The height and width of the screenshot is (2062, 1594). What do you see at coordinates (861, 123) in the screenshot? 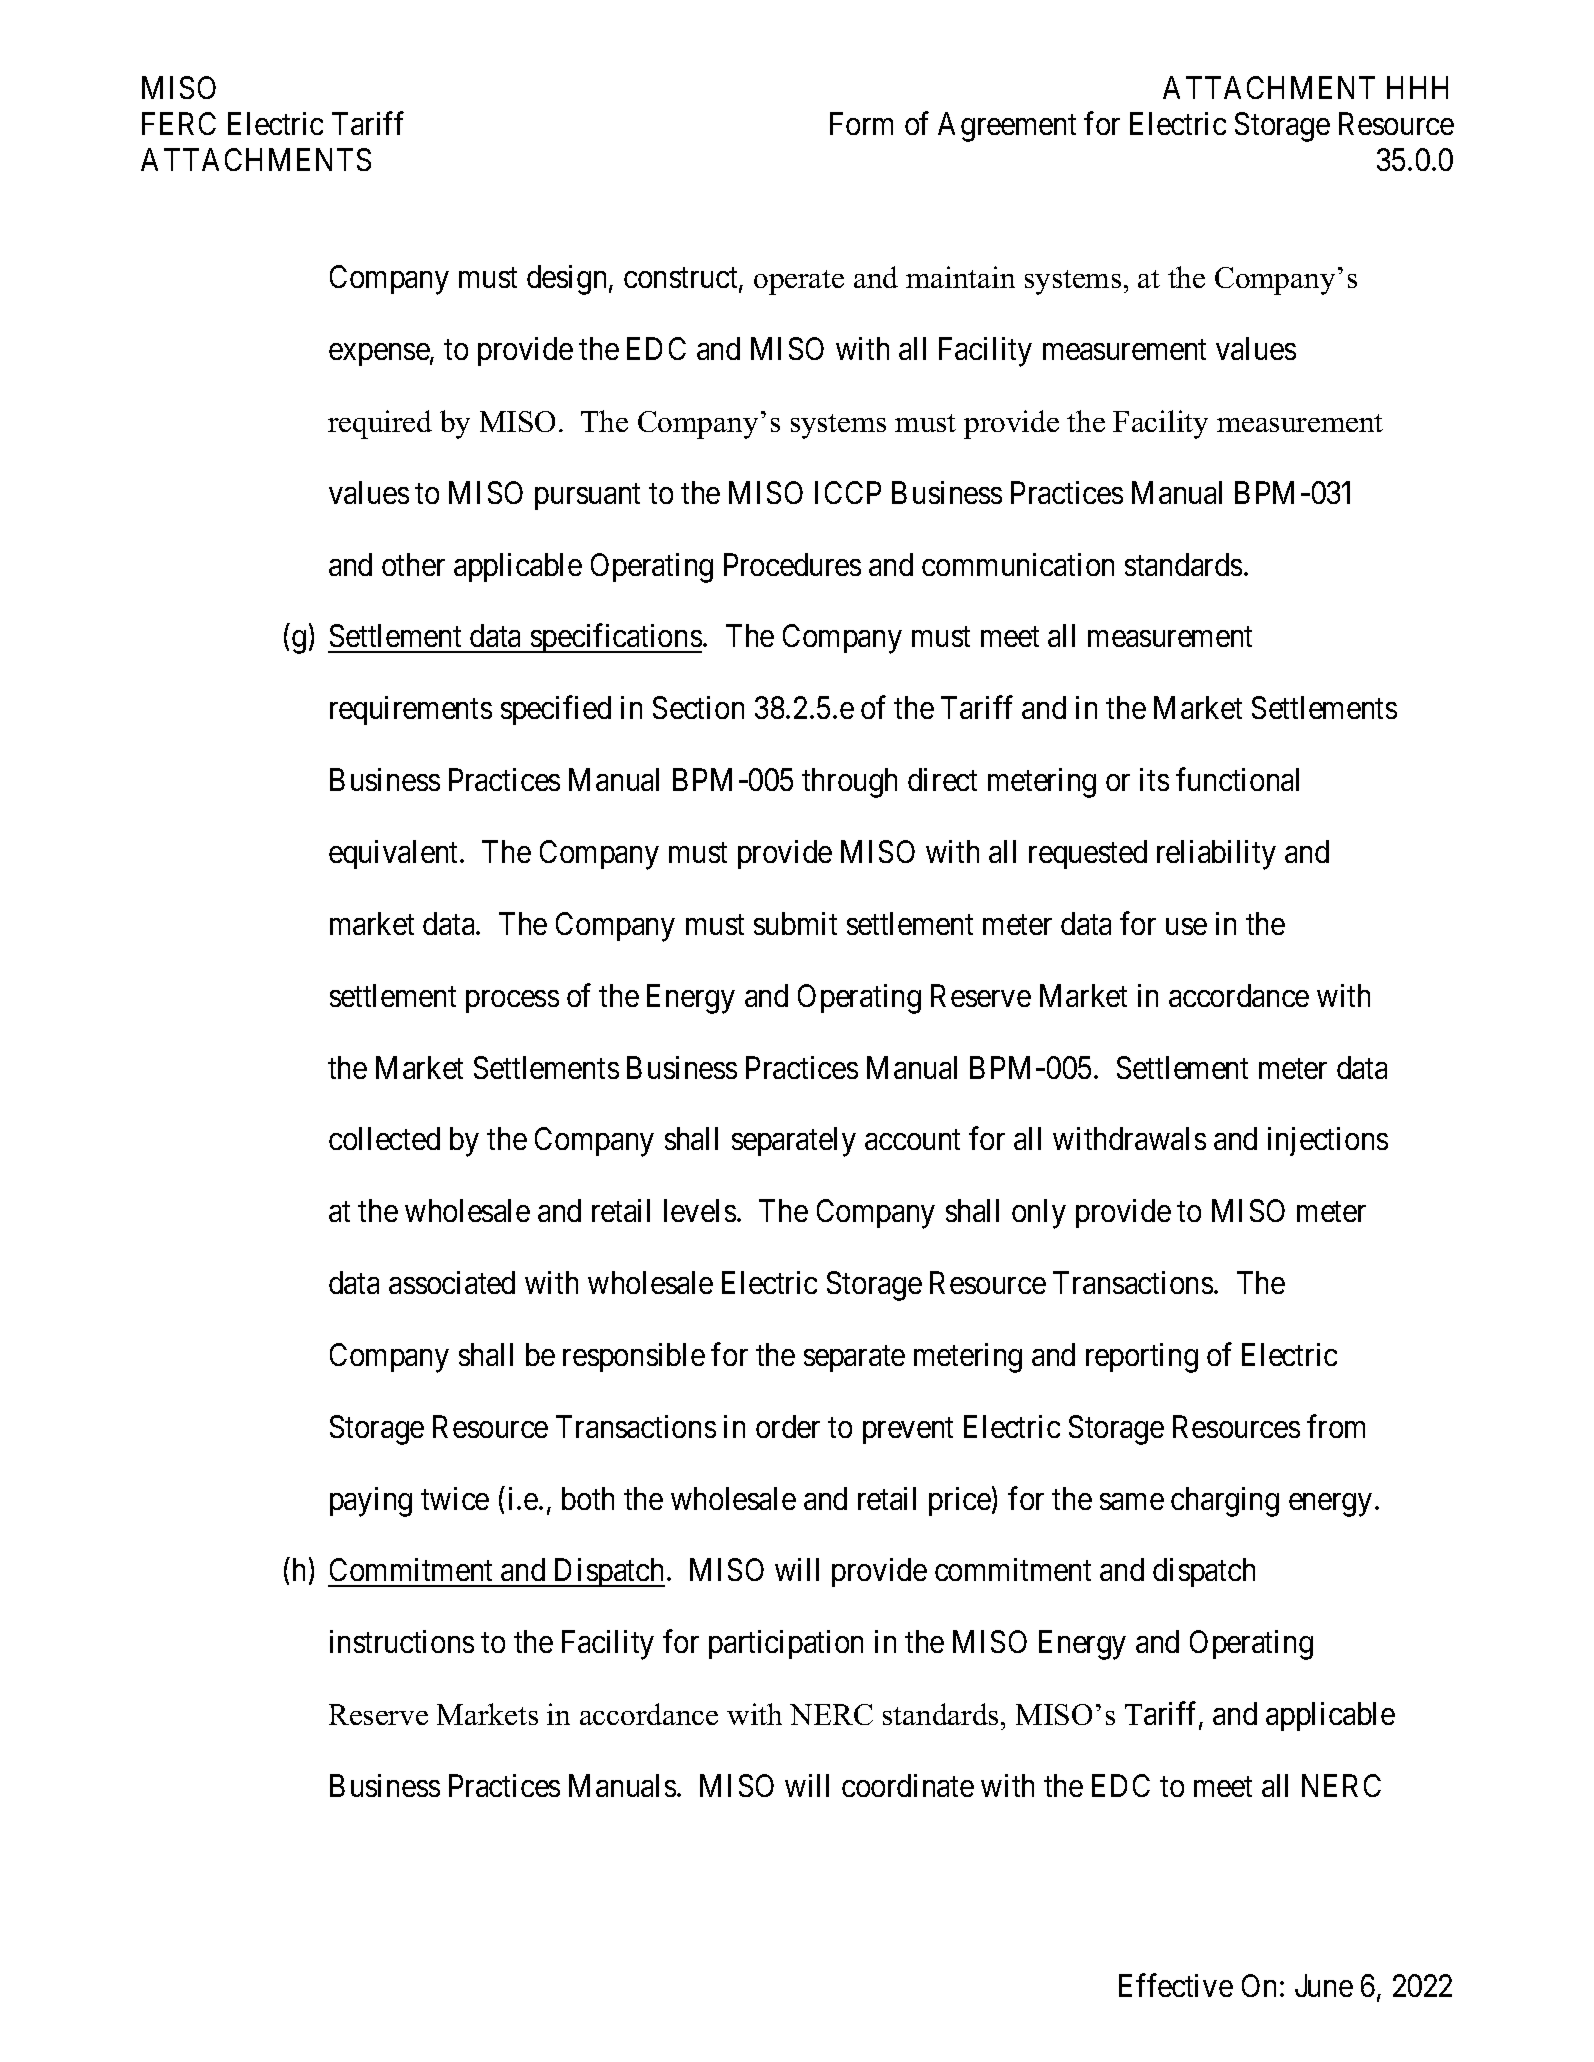
I see `Form` at bounding box center [861, 123].
